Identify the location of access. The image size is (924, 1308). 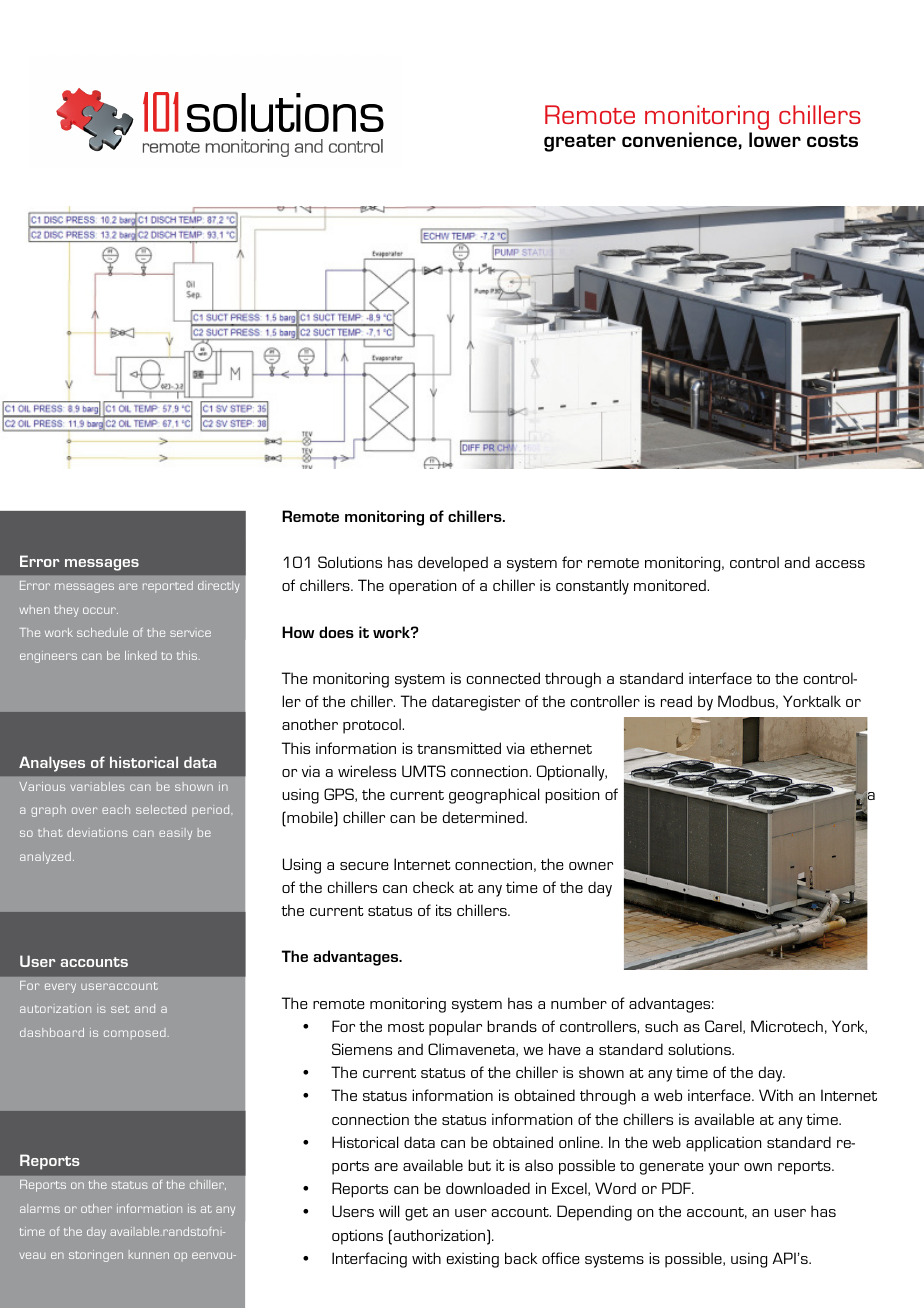
(840, 564).
